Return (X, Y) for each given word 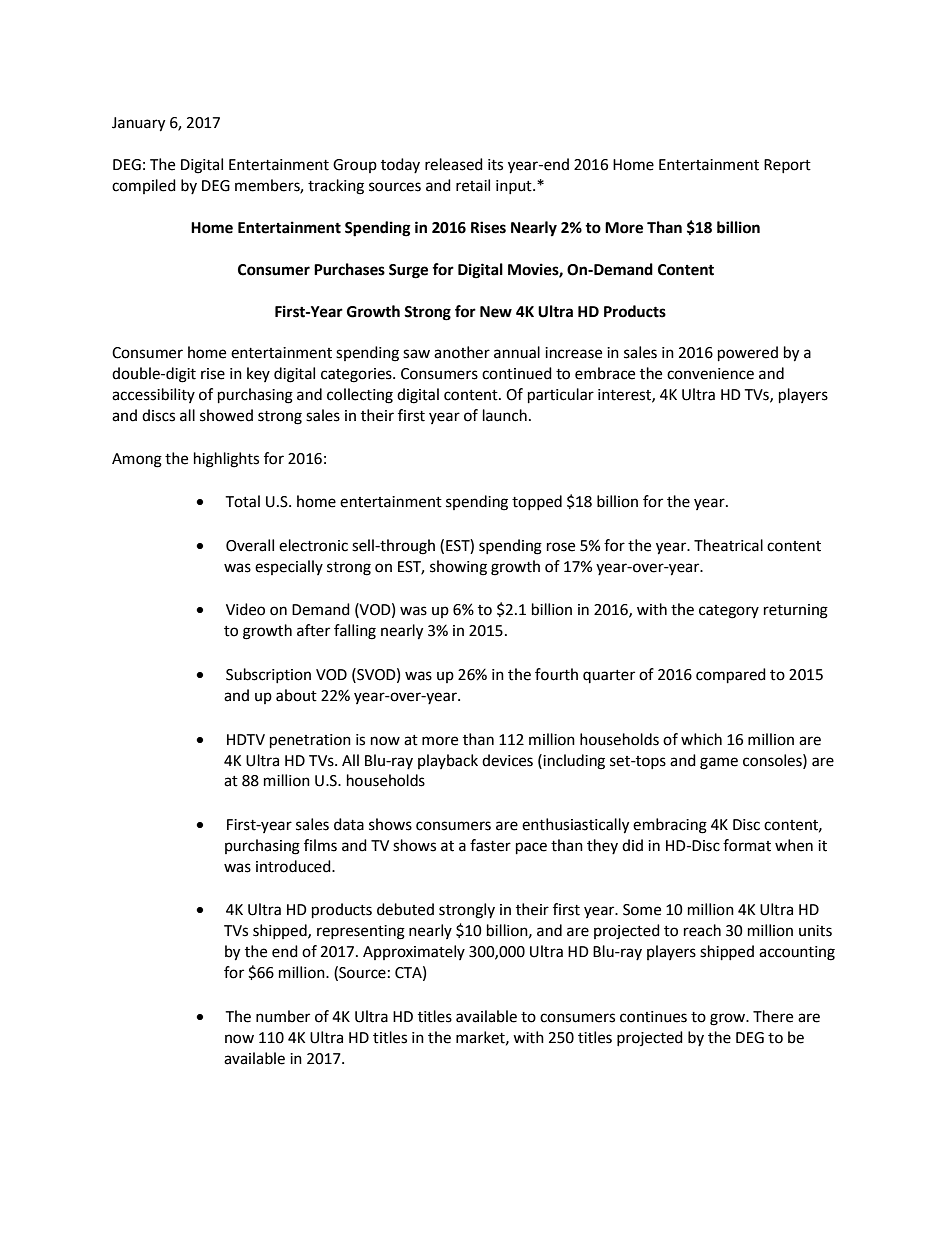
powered (748, 354)
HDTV (246, 739)
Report (787, 166)
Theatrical (728, 545)
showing (458, 568)
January (138, 124)
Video (245, 609)
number (283, 1016)
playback (448, 761)
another (462, 352)
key (258, 374)
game (719, 763)
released (454, 164)
